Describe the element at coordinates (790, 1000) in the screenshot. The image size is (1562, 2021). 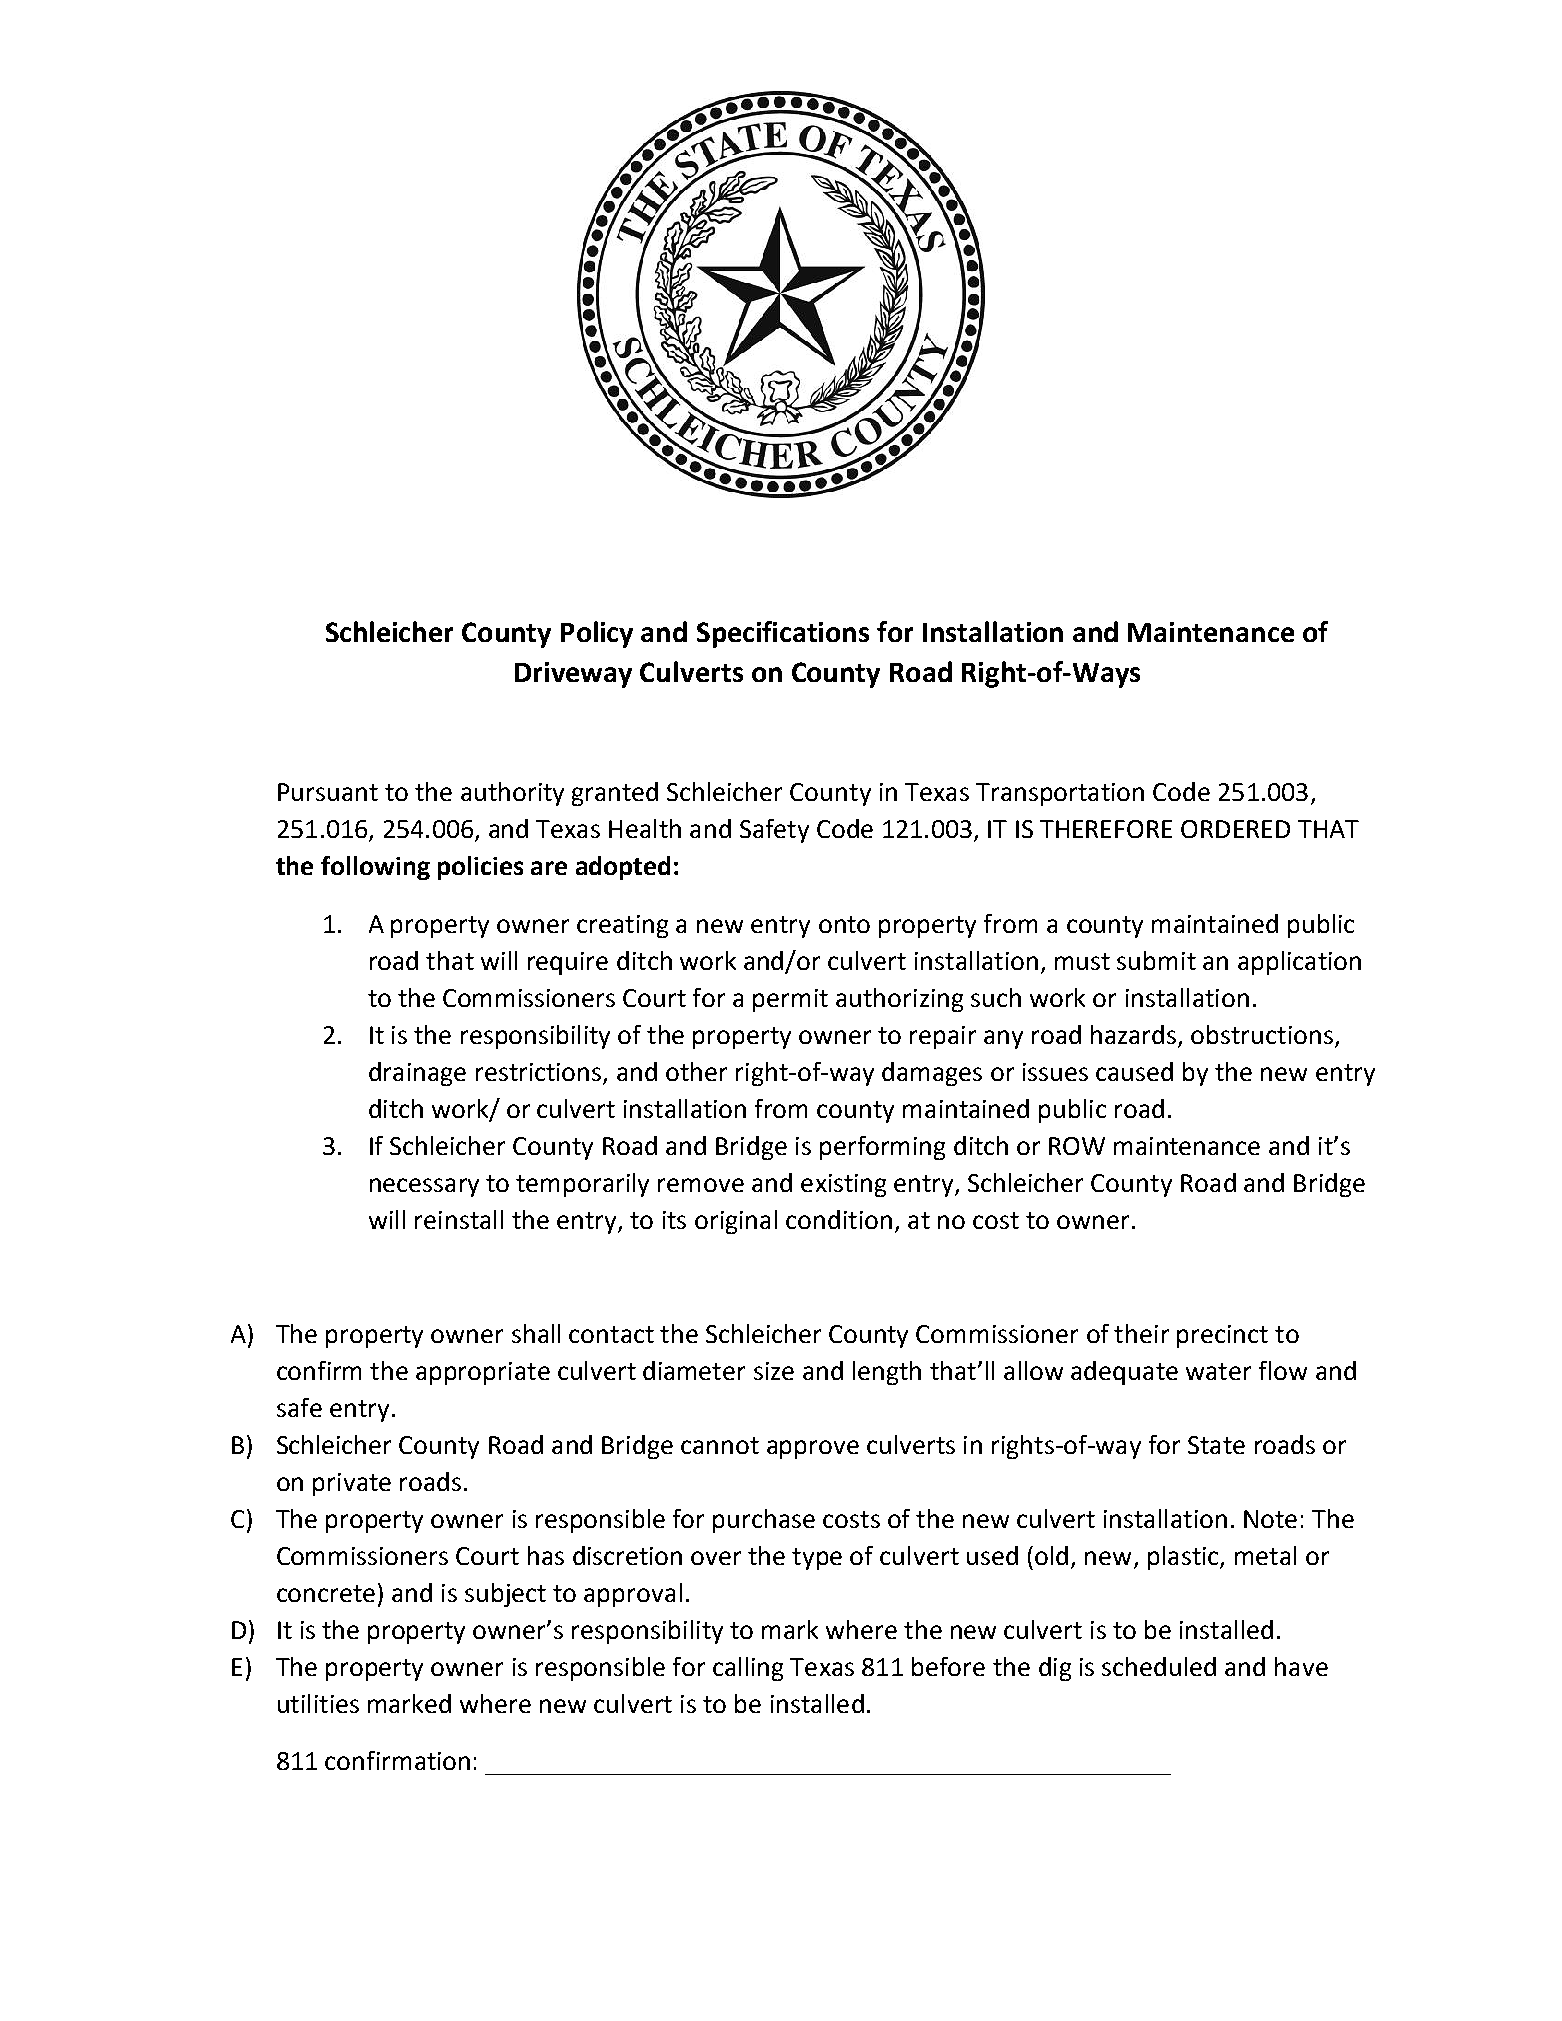
I see `permit` at that location.
